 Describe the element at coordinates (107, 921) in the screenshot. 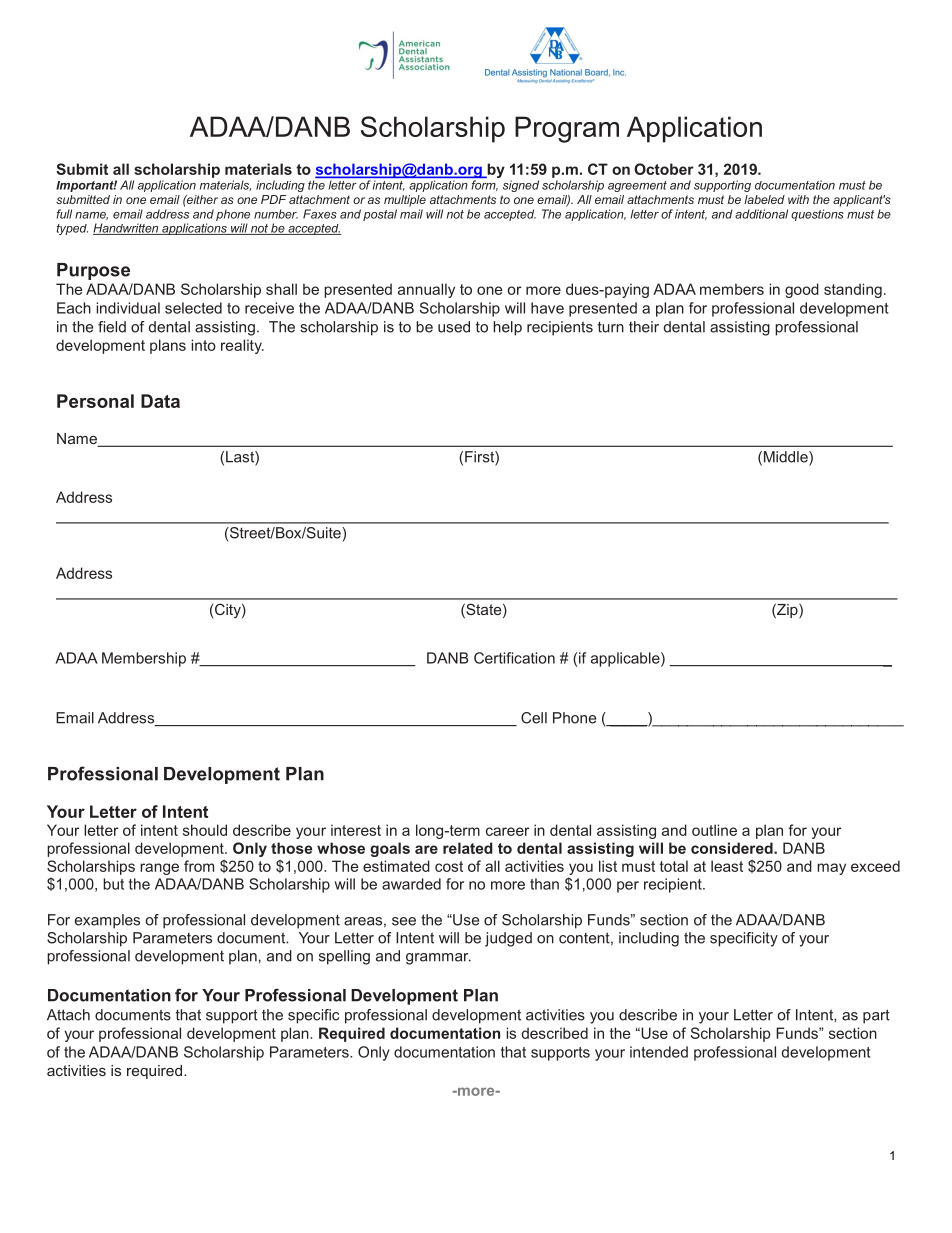

I see `examples` at that location.
